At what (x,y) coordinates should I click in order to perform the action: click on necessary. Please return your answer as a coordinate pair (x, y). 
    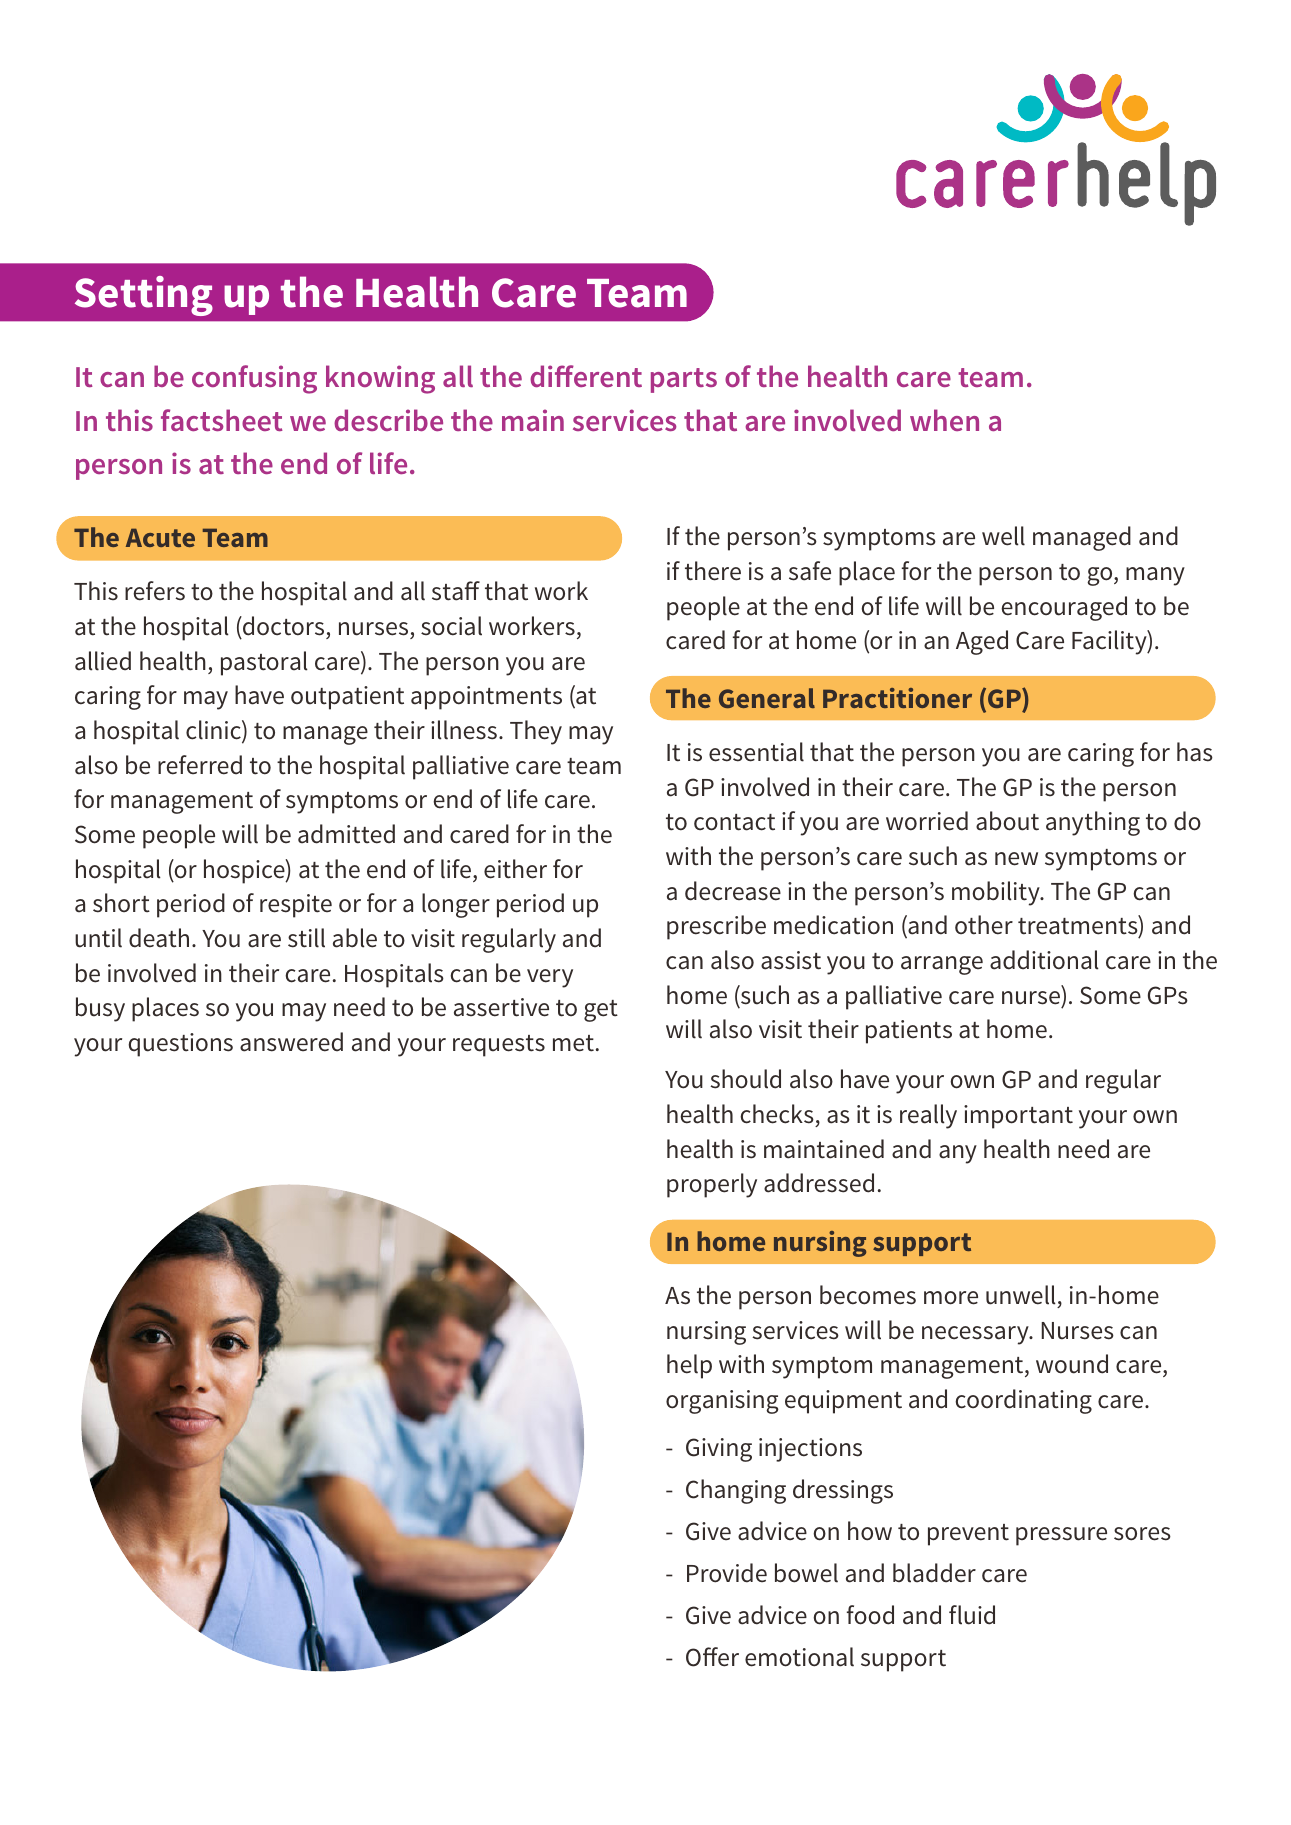
    Looking at the image, I should click on (976, 1335).
